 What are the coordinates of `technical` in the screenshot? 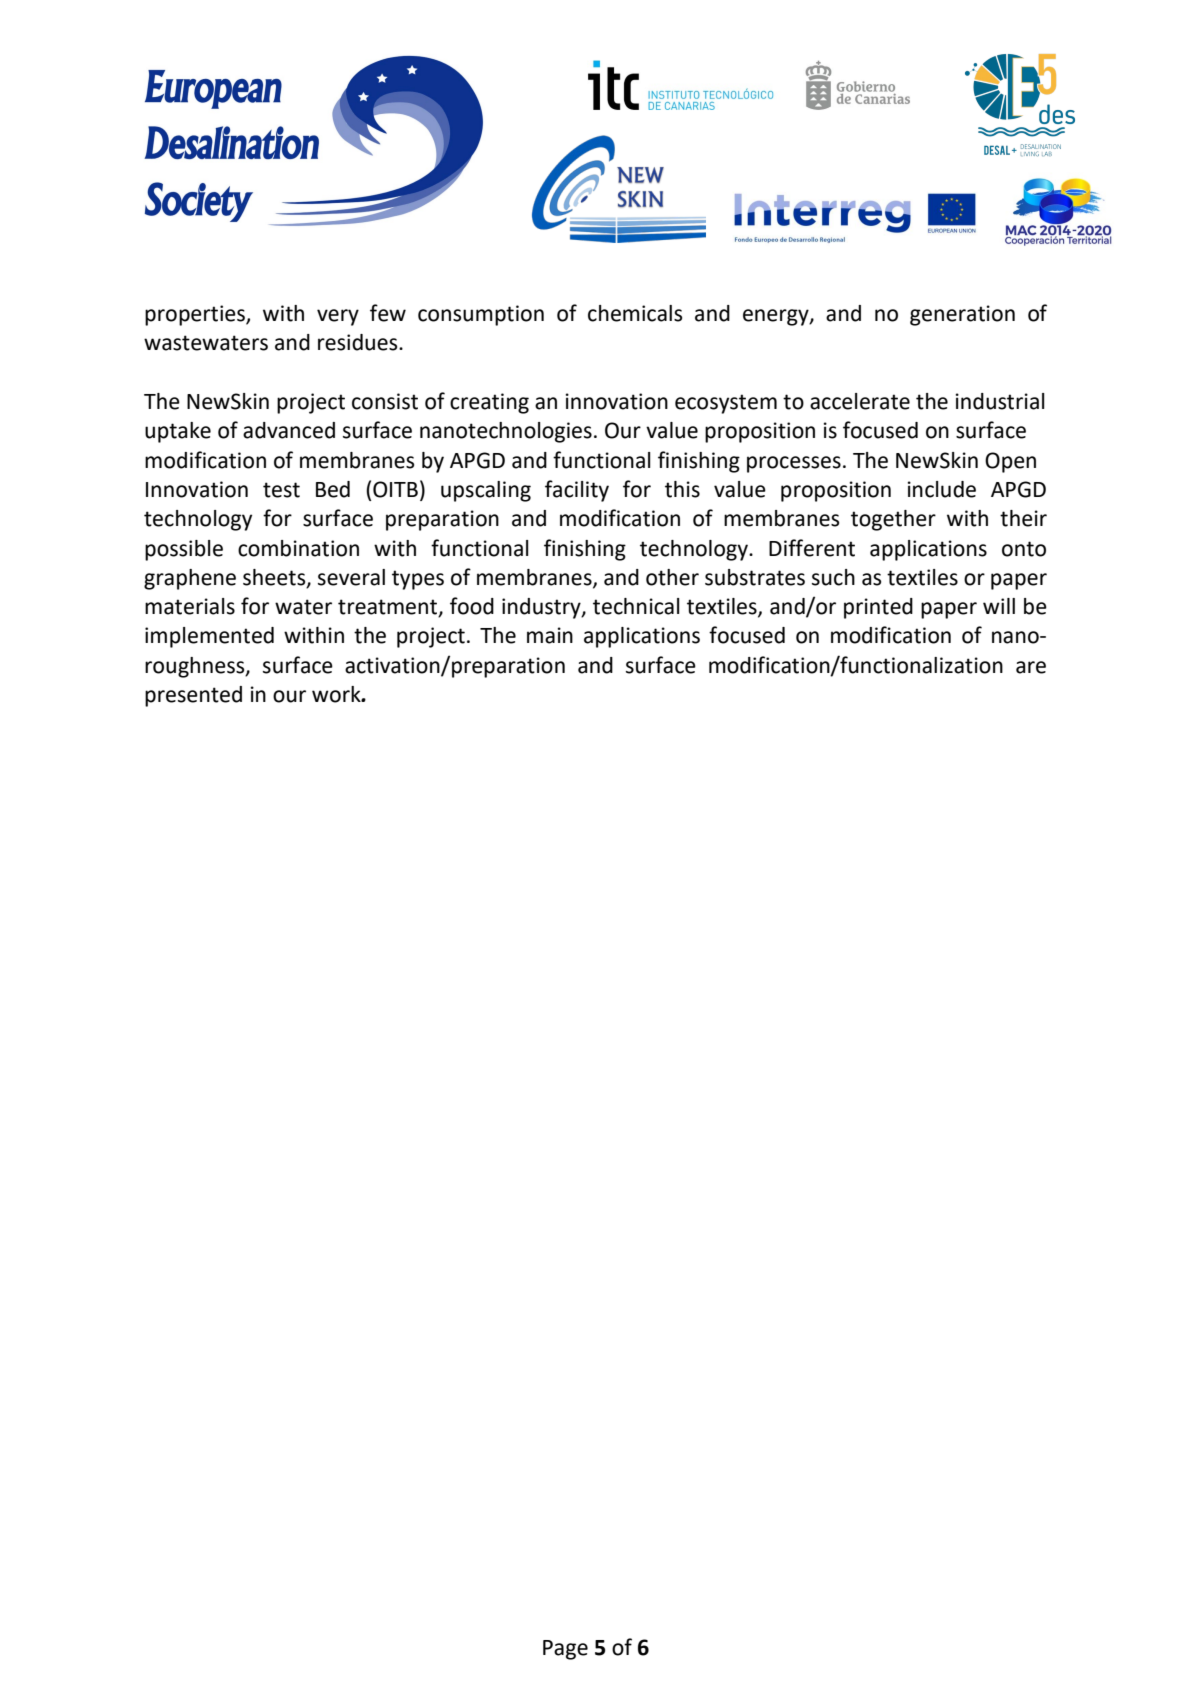 It's located at (636, 606).
